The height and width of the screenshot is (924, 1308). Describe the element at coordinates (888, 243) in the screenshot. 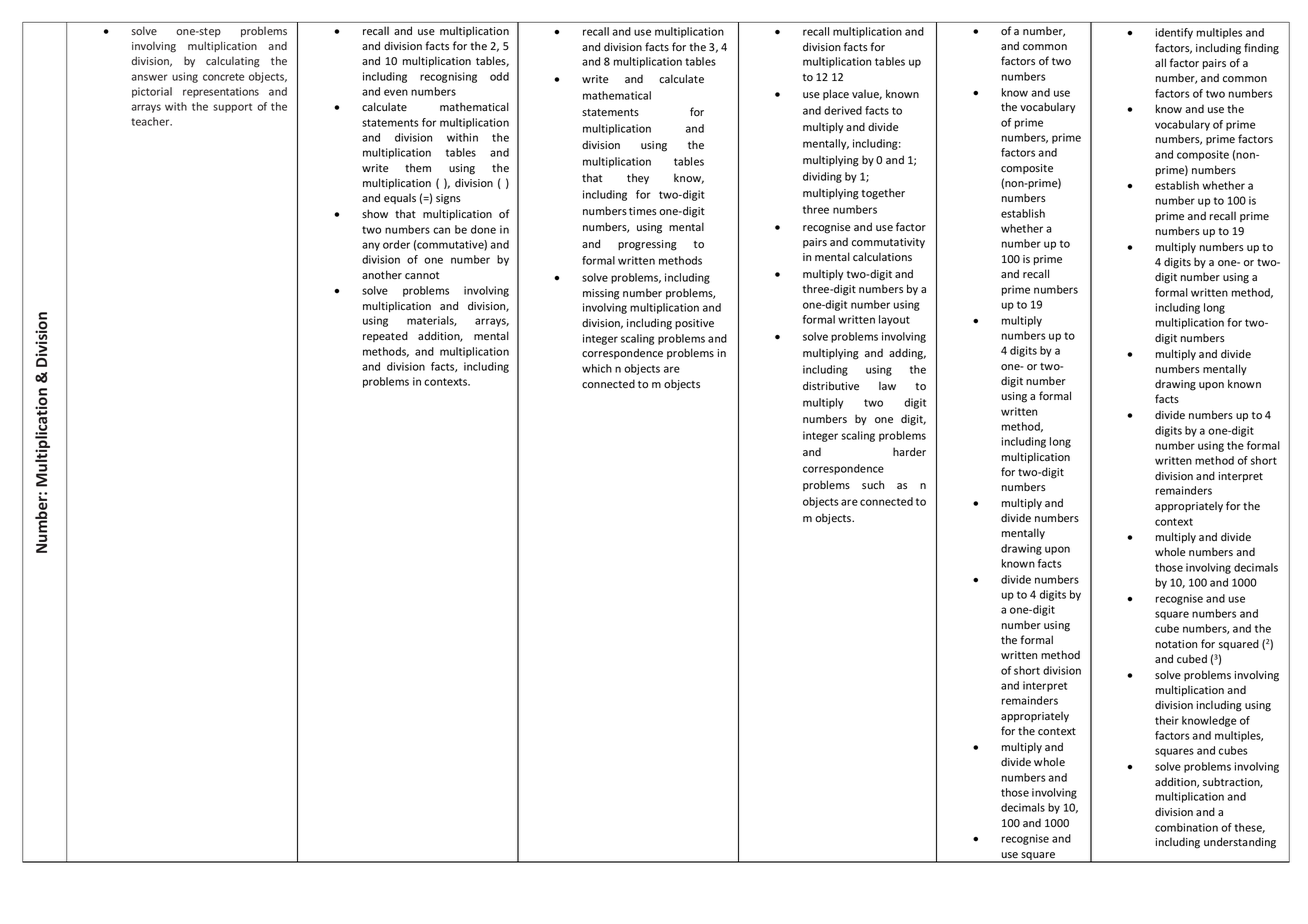

I see `commutativity` at that location.
